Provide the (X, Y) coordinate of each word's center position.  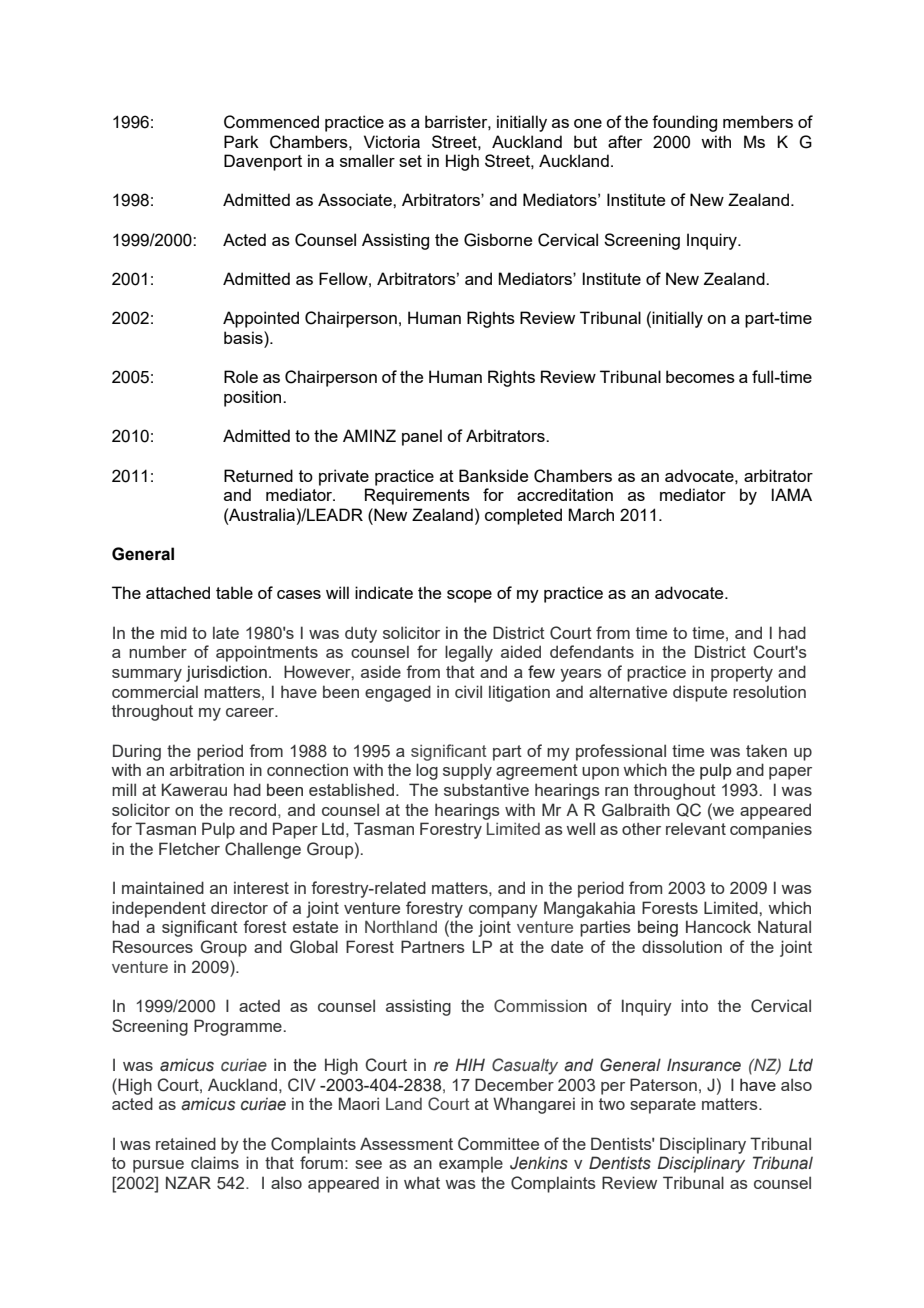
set (410, 161)
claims (215, 1162)
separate (663, 1106)
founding (684, 123)
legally (469, 653)
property (742, 674)
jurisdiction (226, 673)
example (471, 1164)
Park (241, 141)
